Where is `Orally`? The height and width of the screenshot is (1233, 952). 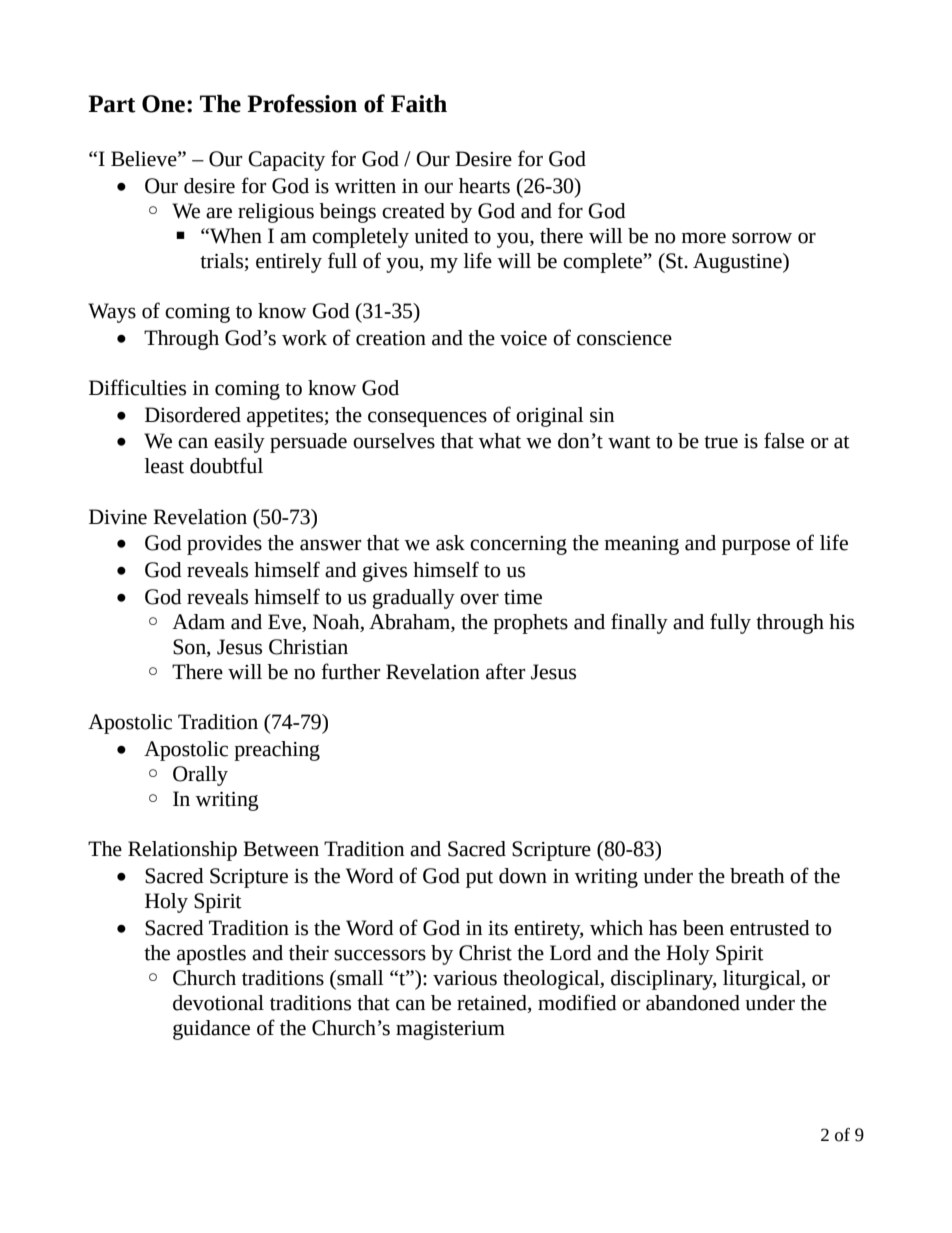 Orally is located at coordinates (200, 776).
